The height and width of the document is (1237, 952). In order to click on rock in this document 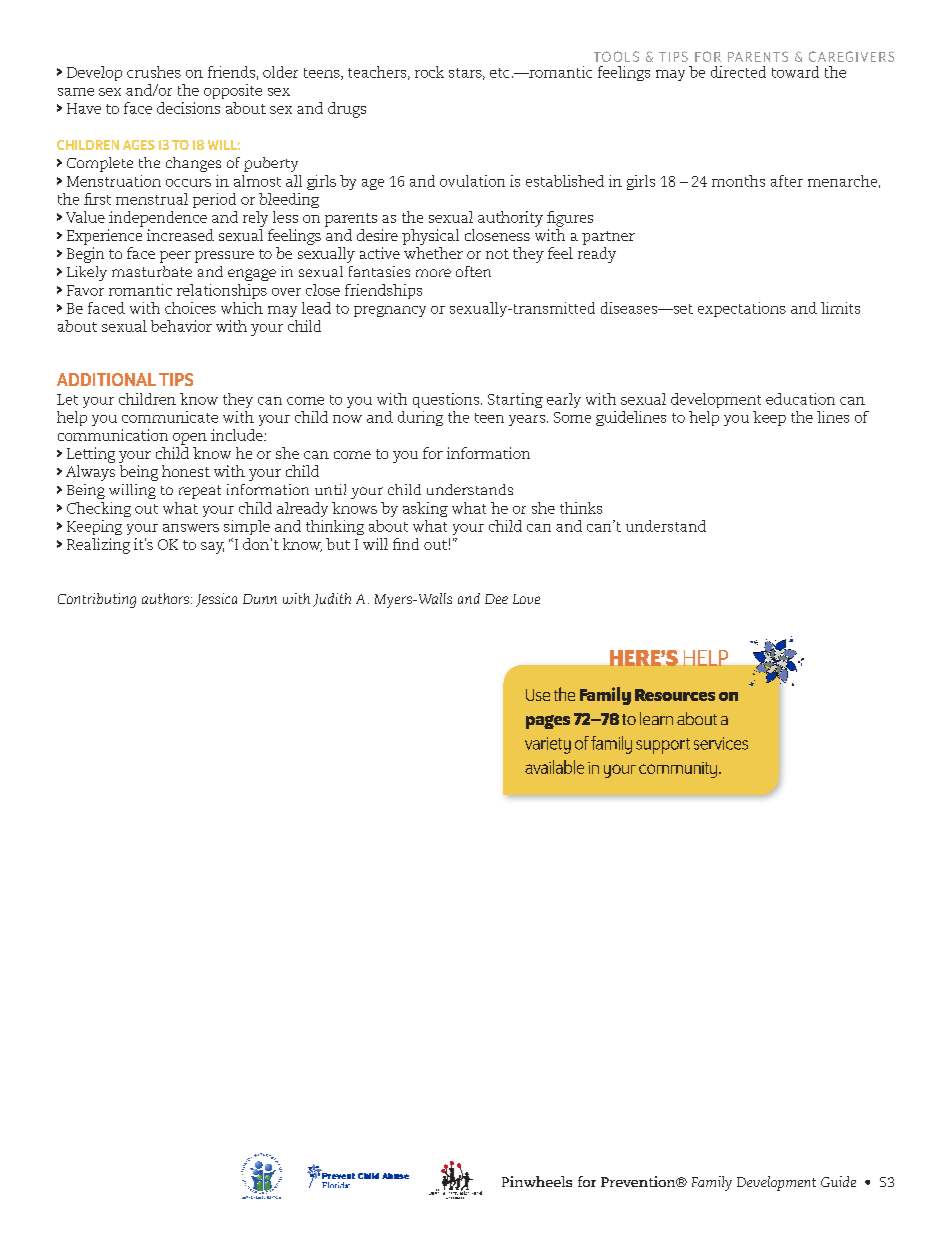, I will do `click(429, 72)`.
